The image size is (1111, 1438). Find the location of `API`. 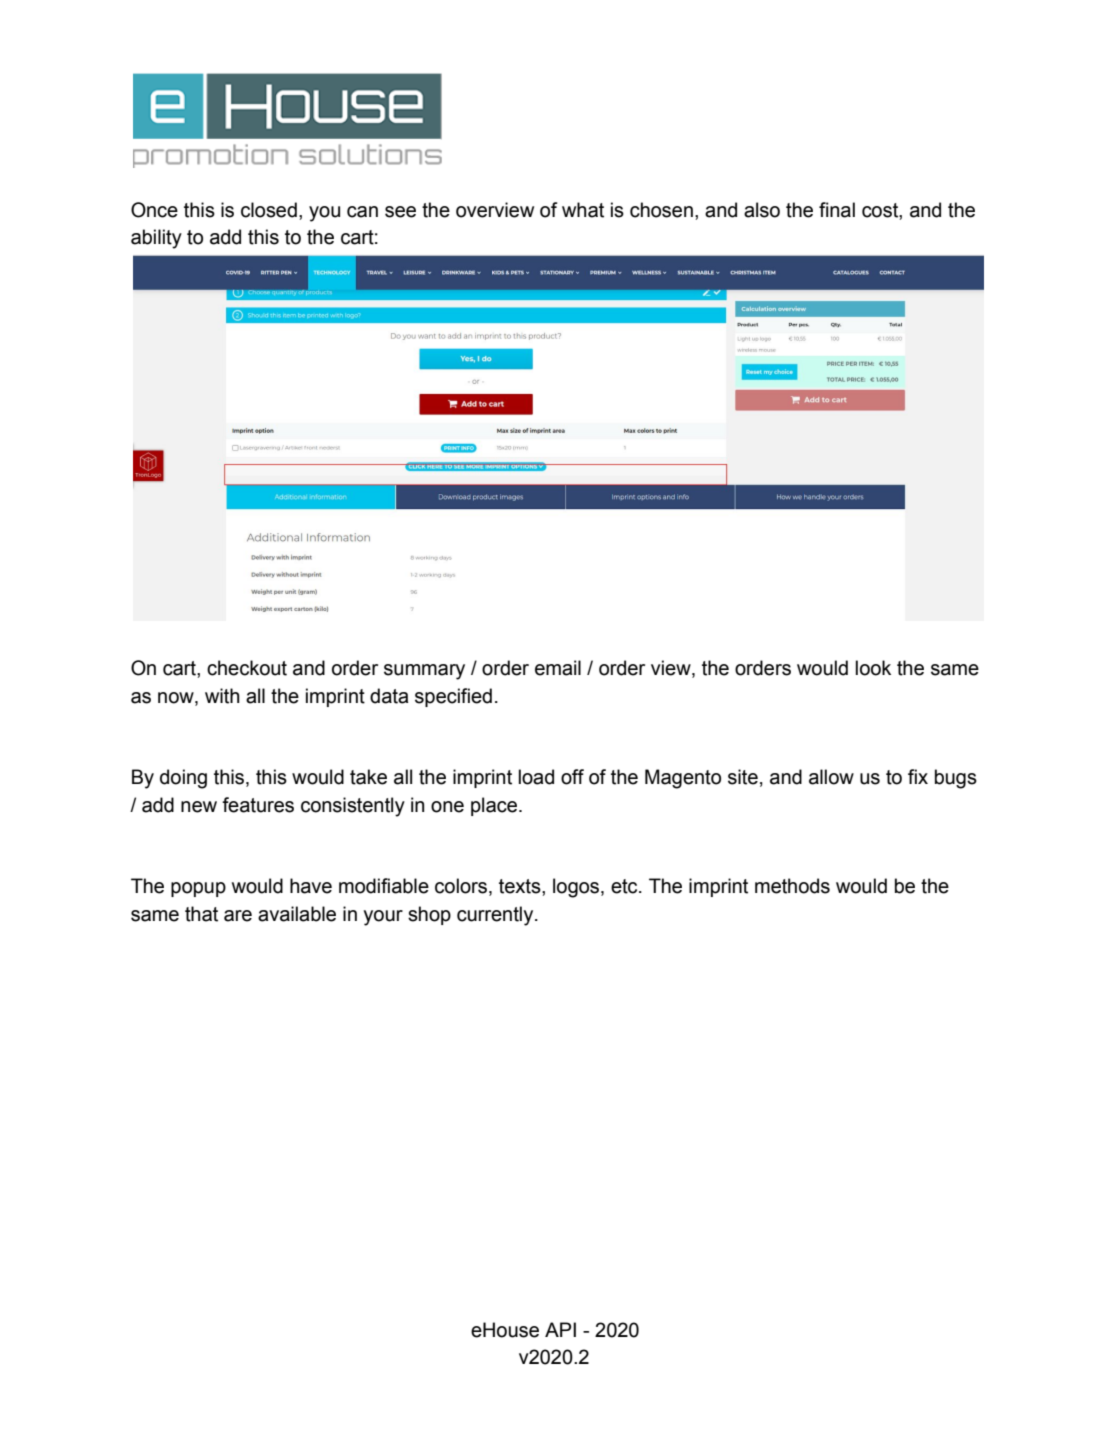

API is located at coordinates (560, 1329).
